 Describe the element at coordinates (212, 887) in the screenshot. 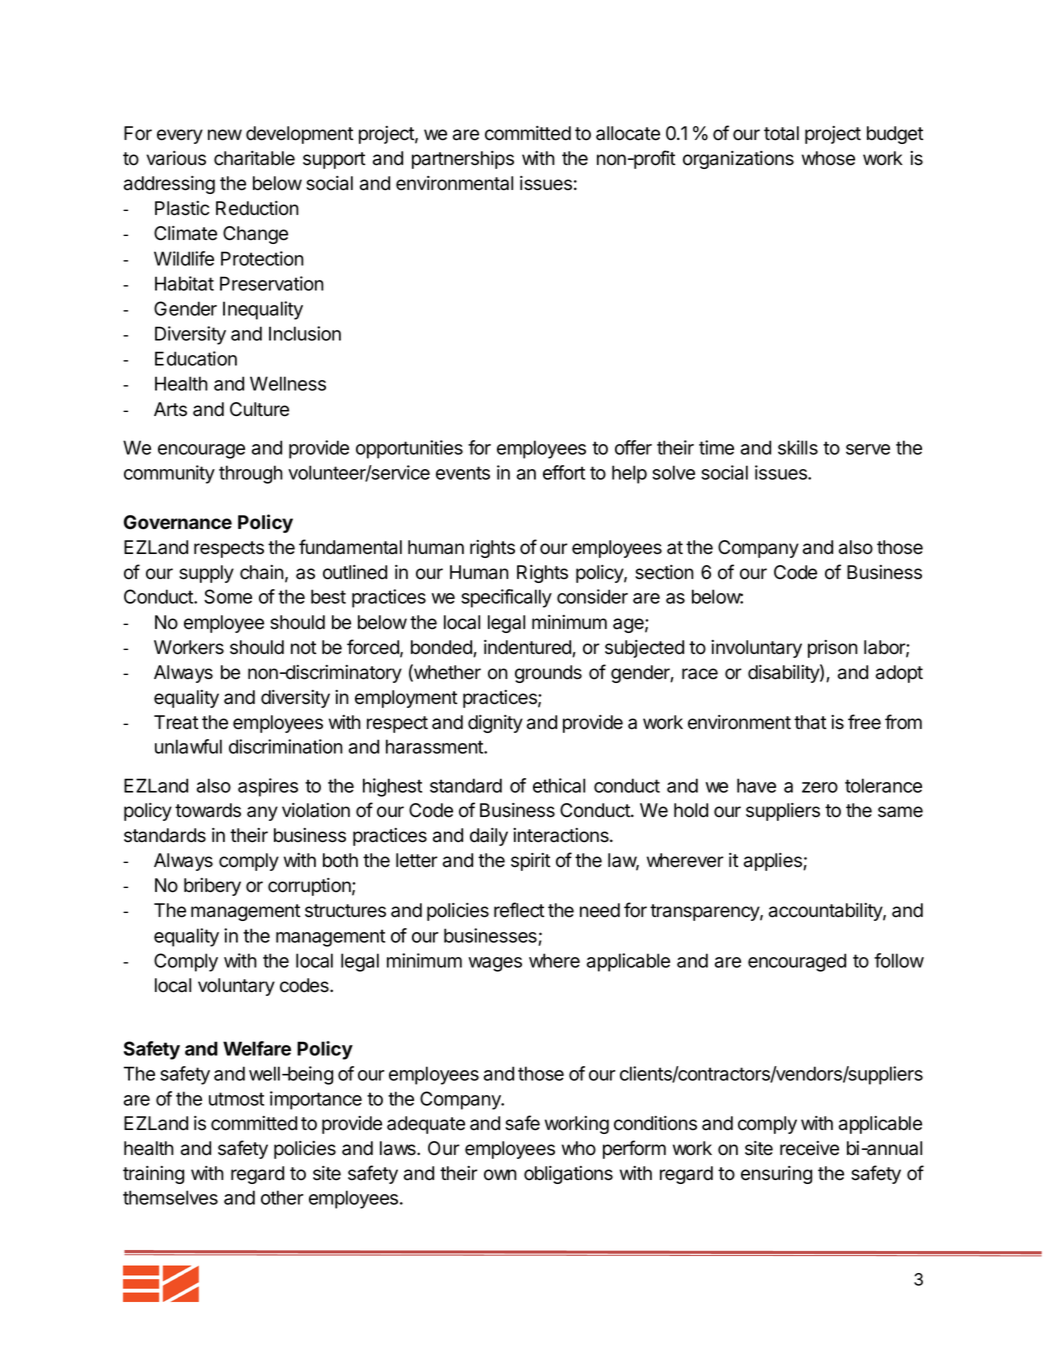

I see `bribery` at that location.
